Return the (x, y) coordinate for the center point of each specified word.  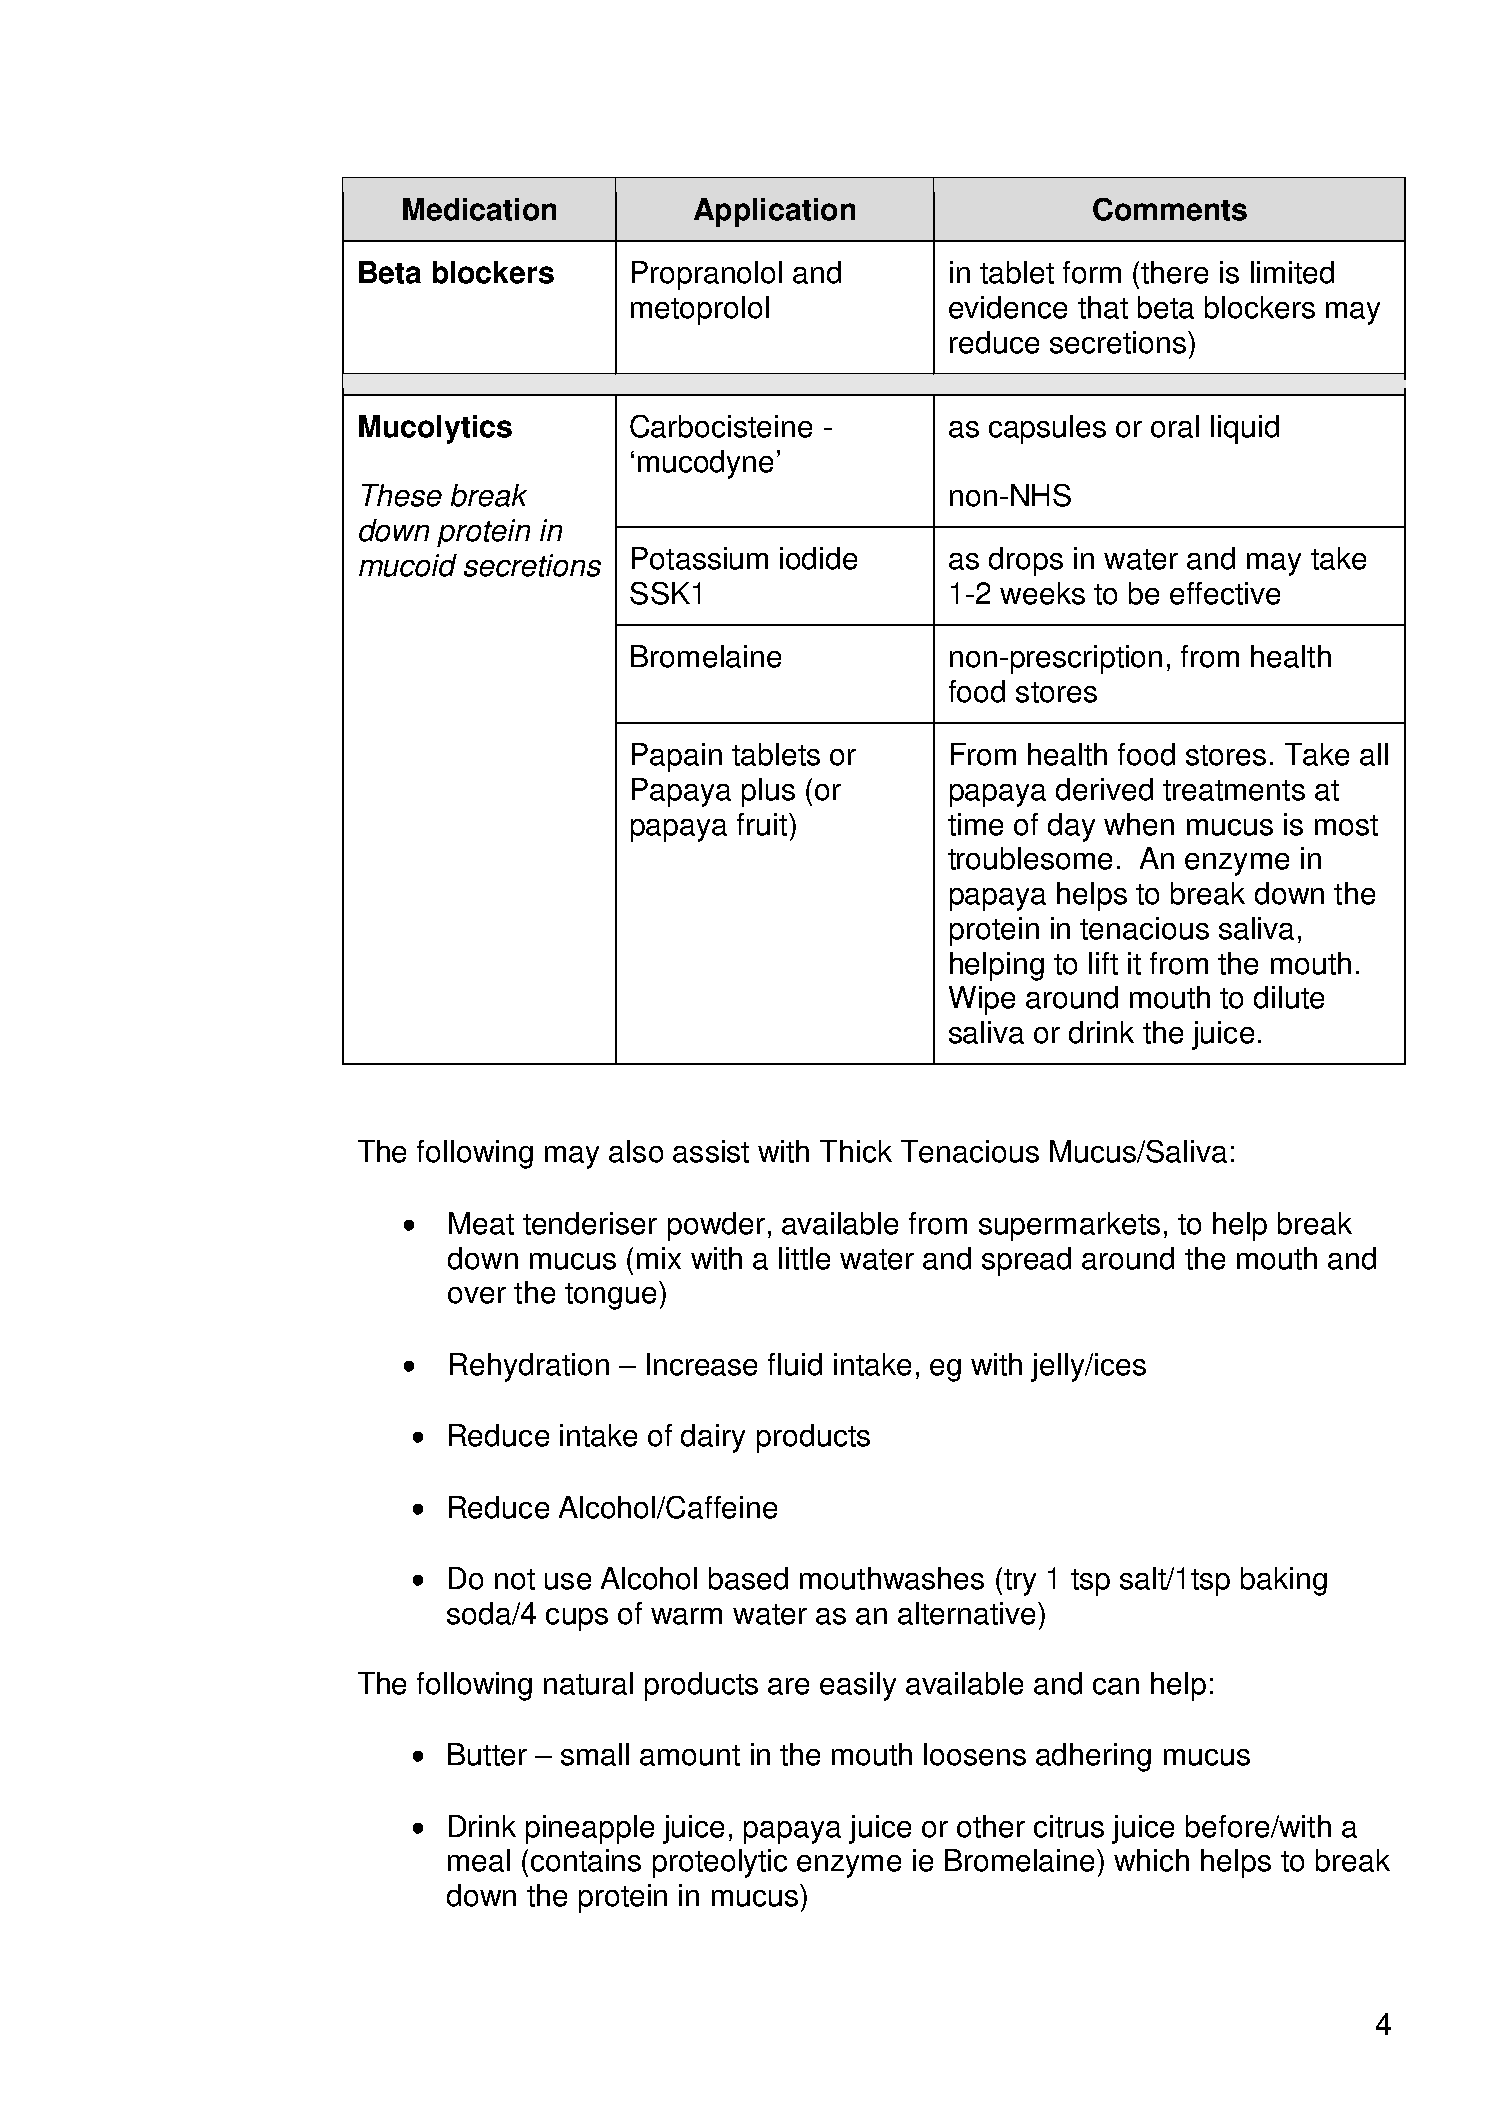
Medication (479, 209)
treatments (1234, 790)
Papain (677, 757)
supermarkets (1069, 1226)
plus (768, 792)
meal (479, 1860)
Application (774, 212)
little (804, 1258)
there (1174, 272)
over (477, 1295)
